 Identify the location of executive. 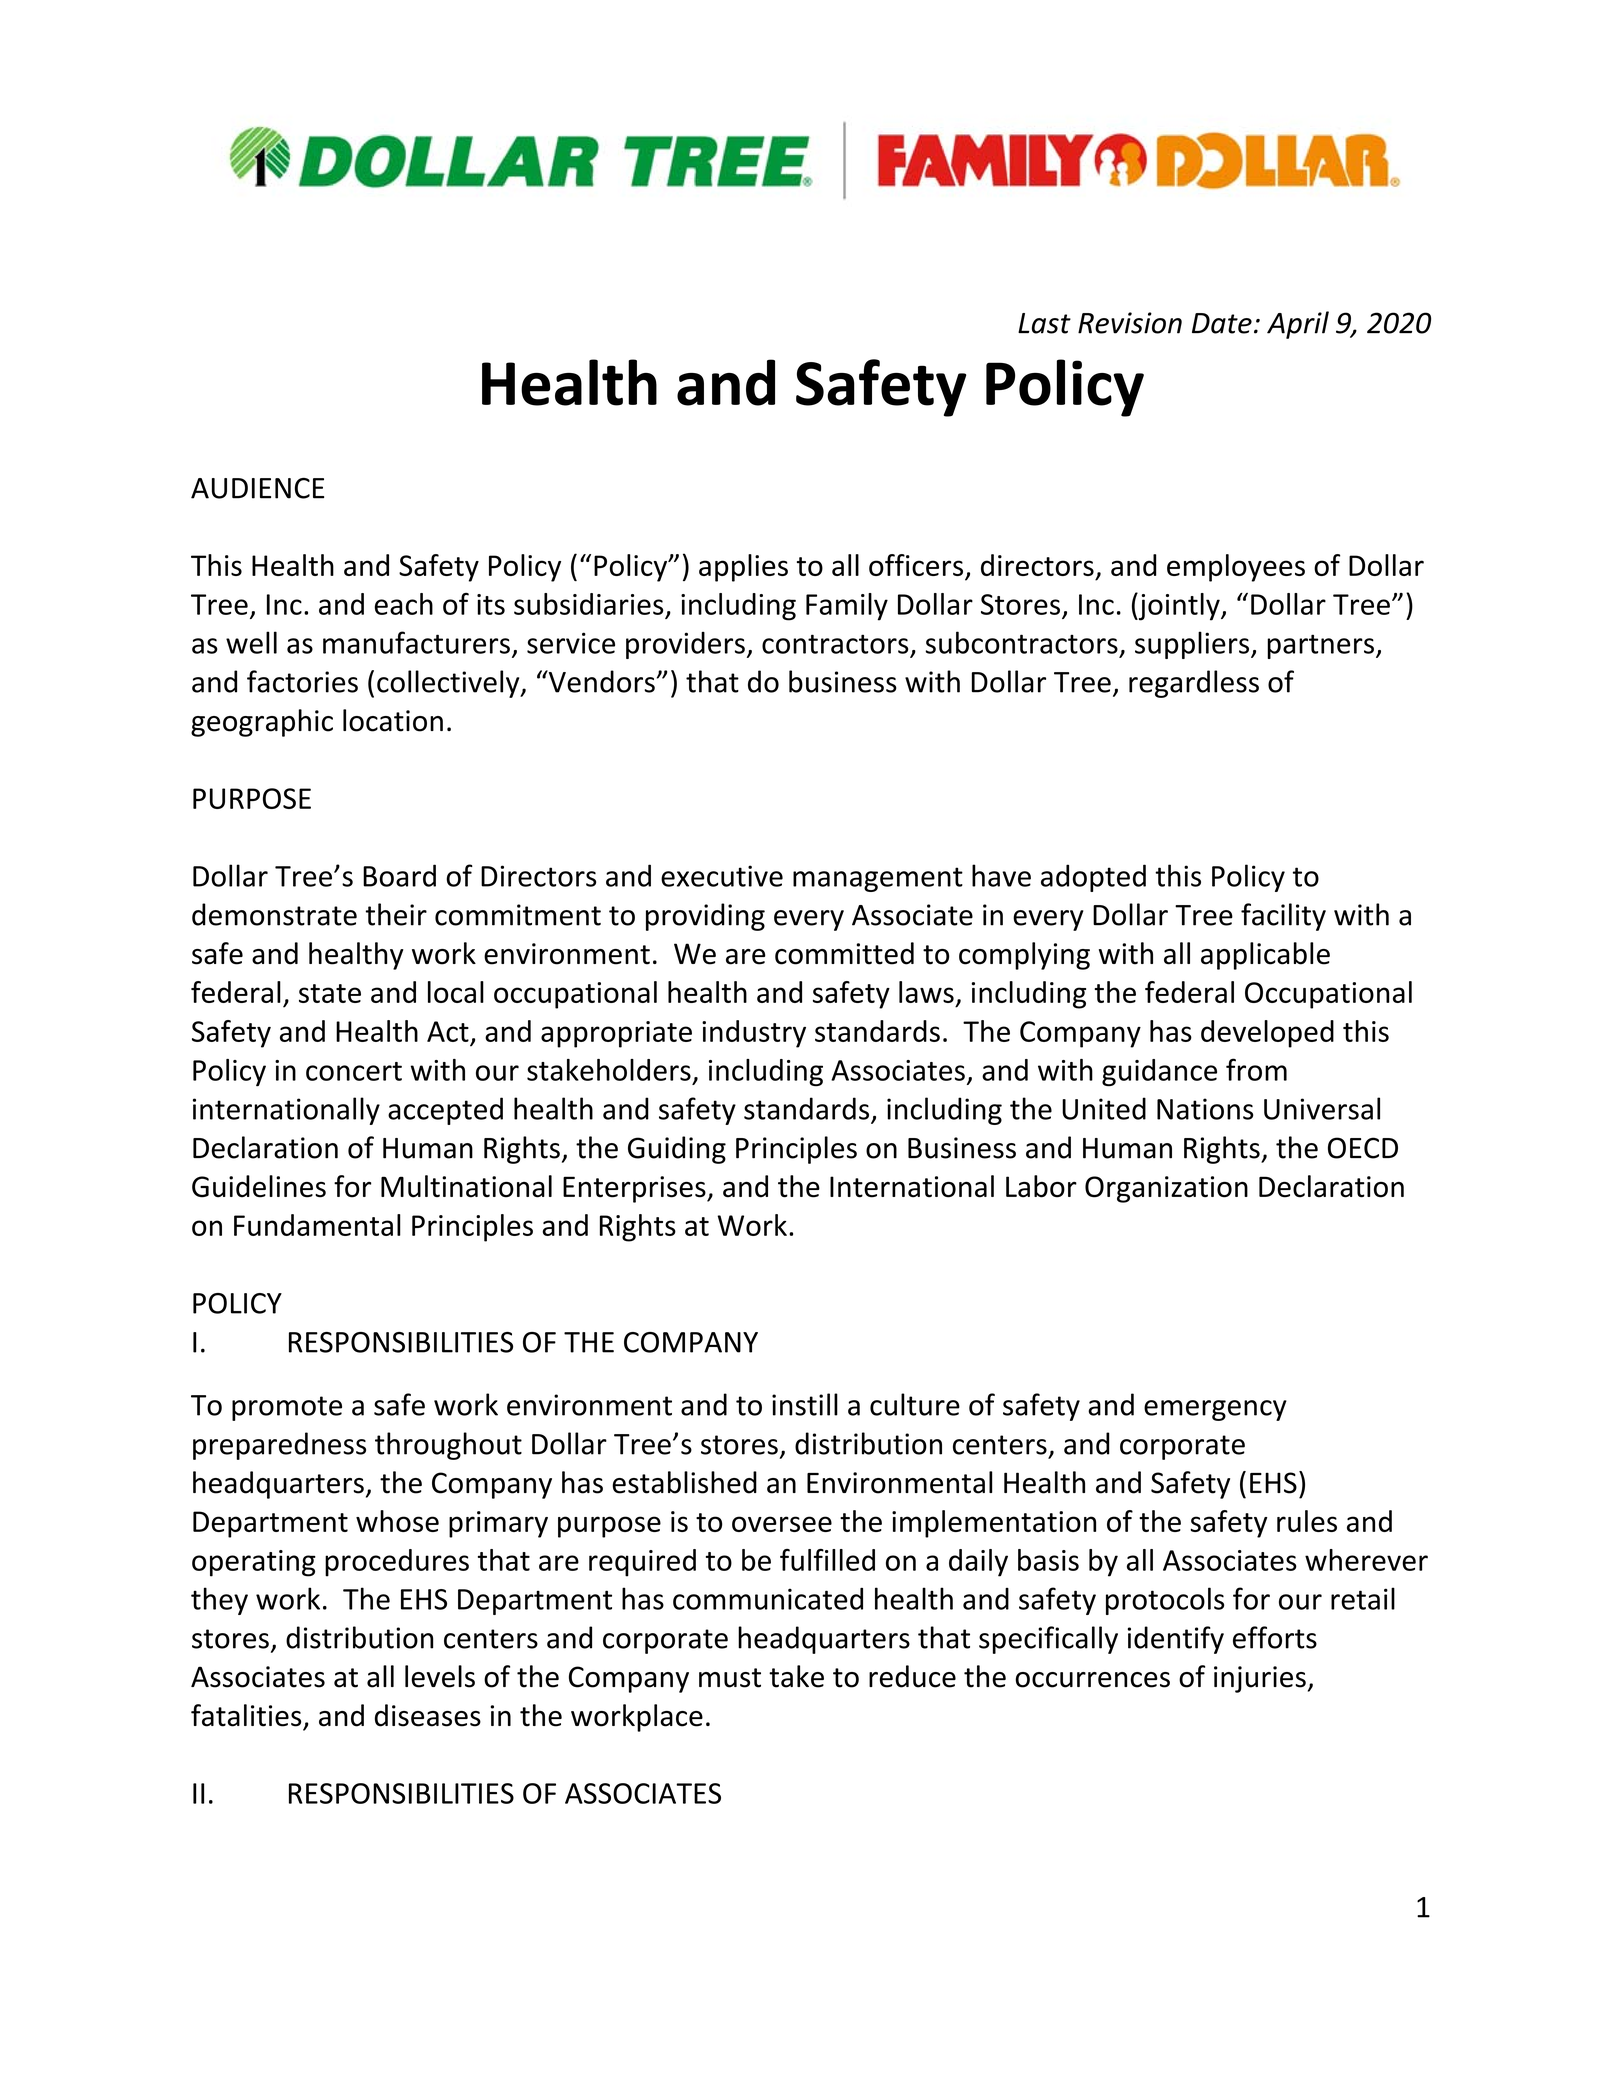
(722, 876).
